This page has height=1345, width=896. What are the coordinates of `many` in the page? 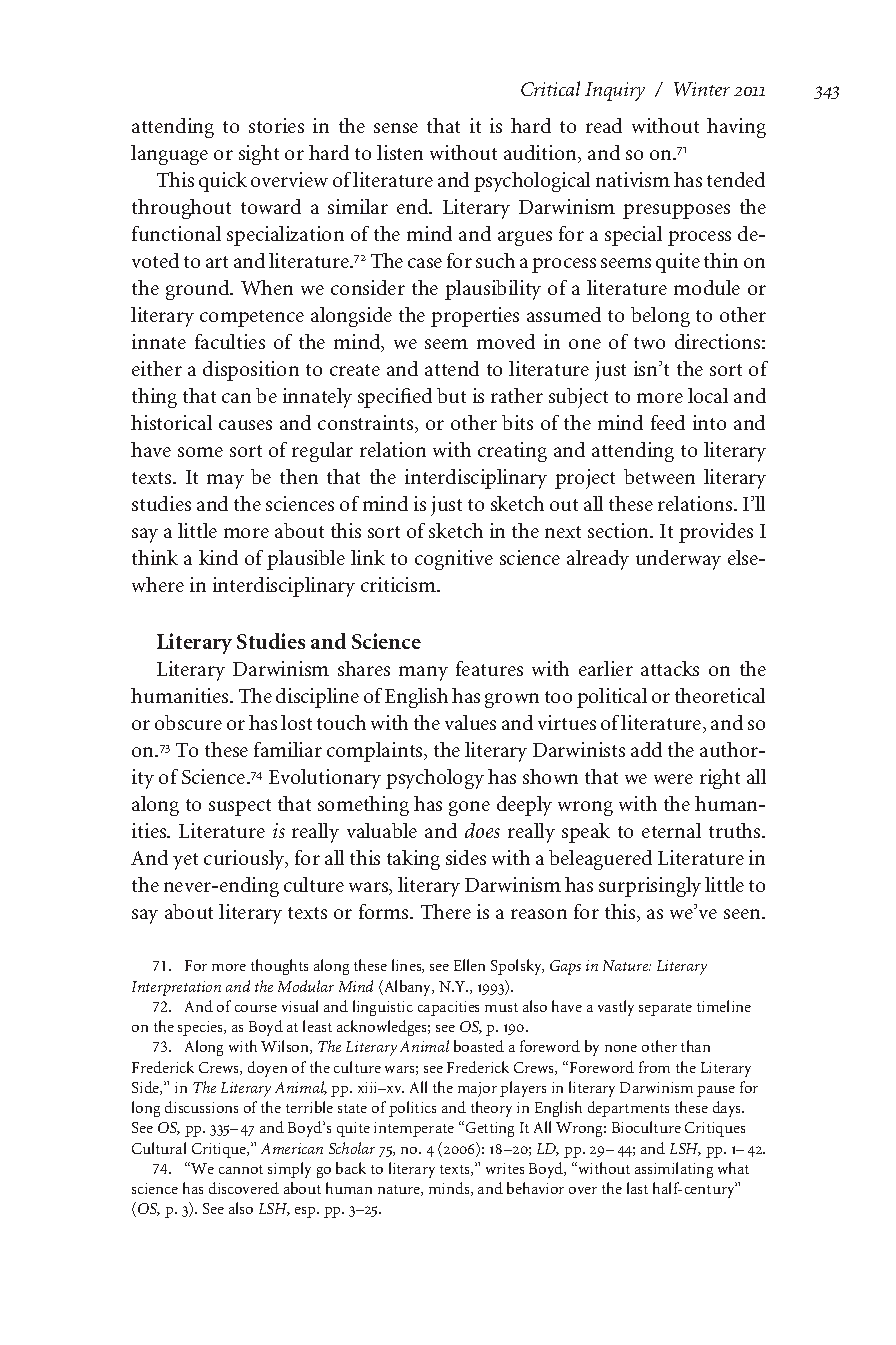 It's located at (423, 673).
